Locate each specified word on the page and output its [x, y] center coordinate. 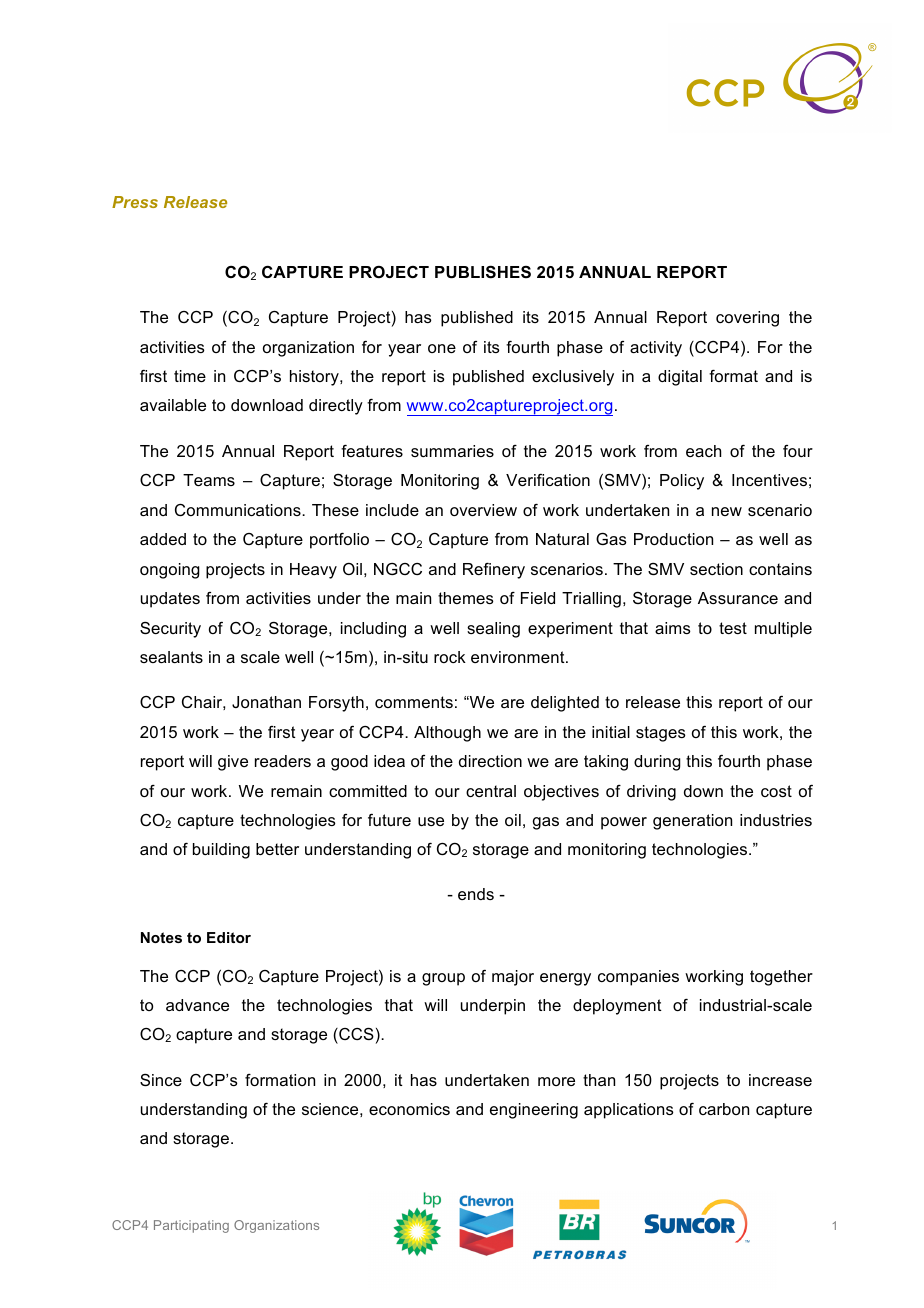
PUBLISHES [483, 272]
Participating [191, 1226]
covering [747, 319]
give [233, 763]
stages [661, 734]
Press [135, 202]
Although [447, 734]
